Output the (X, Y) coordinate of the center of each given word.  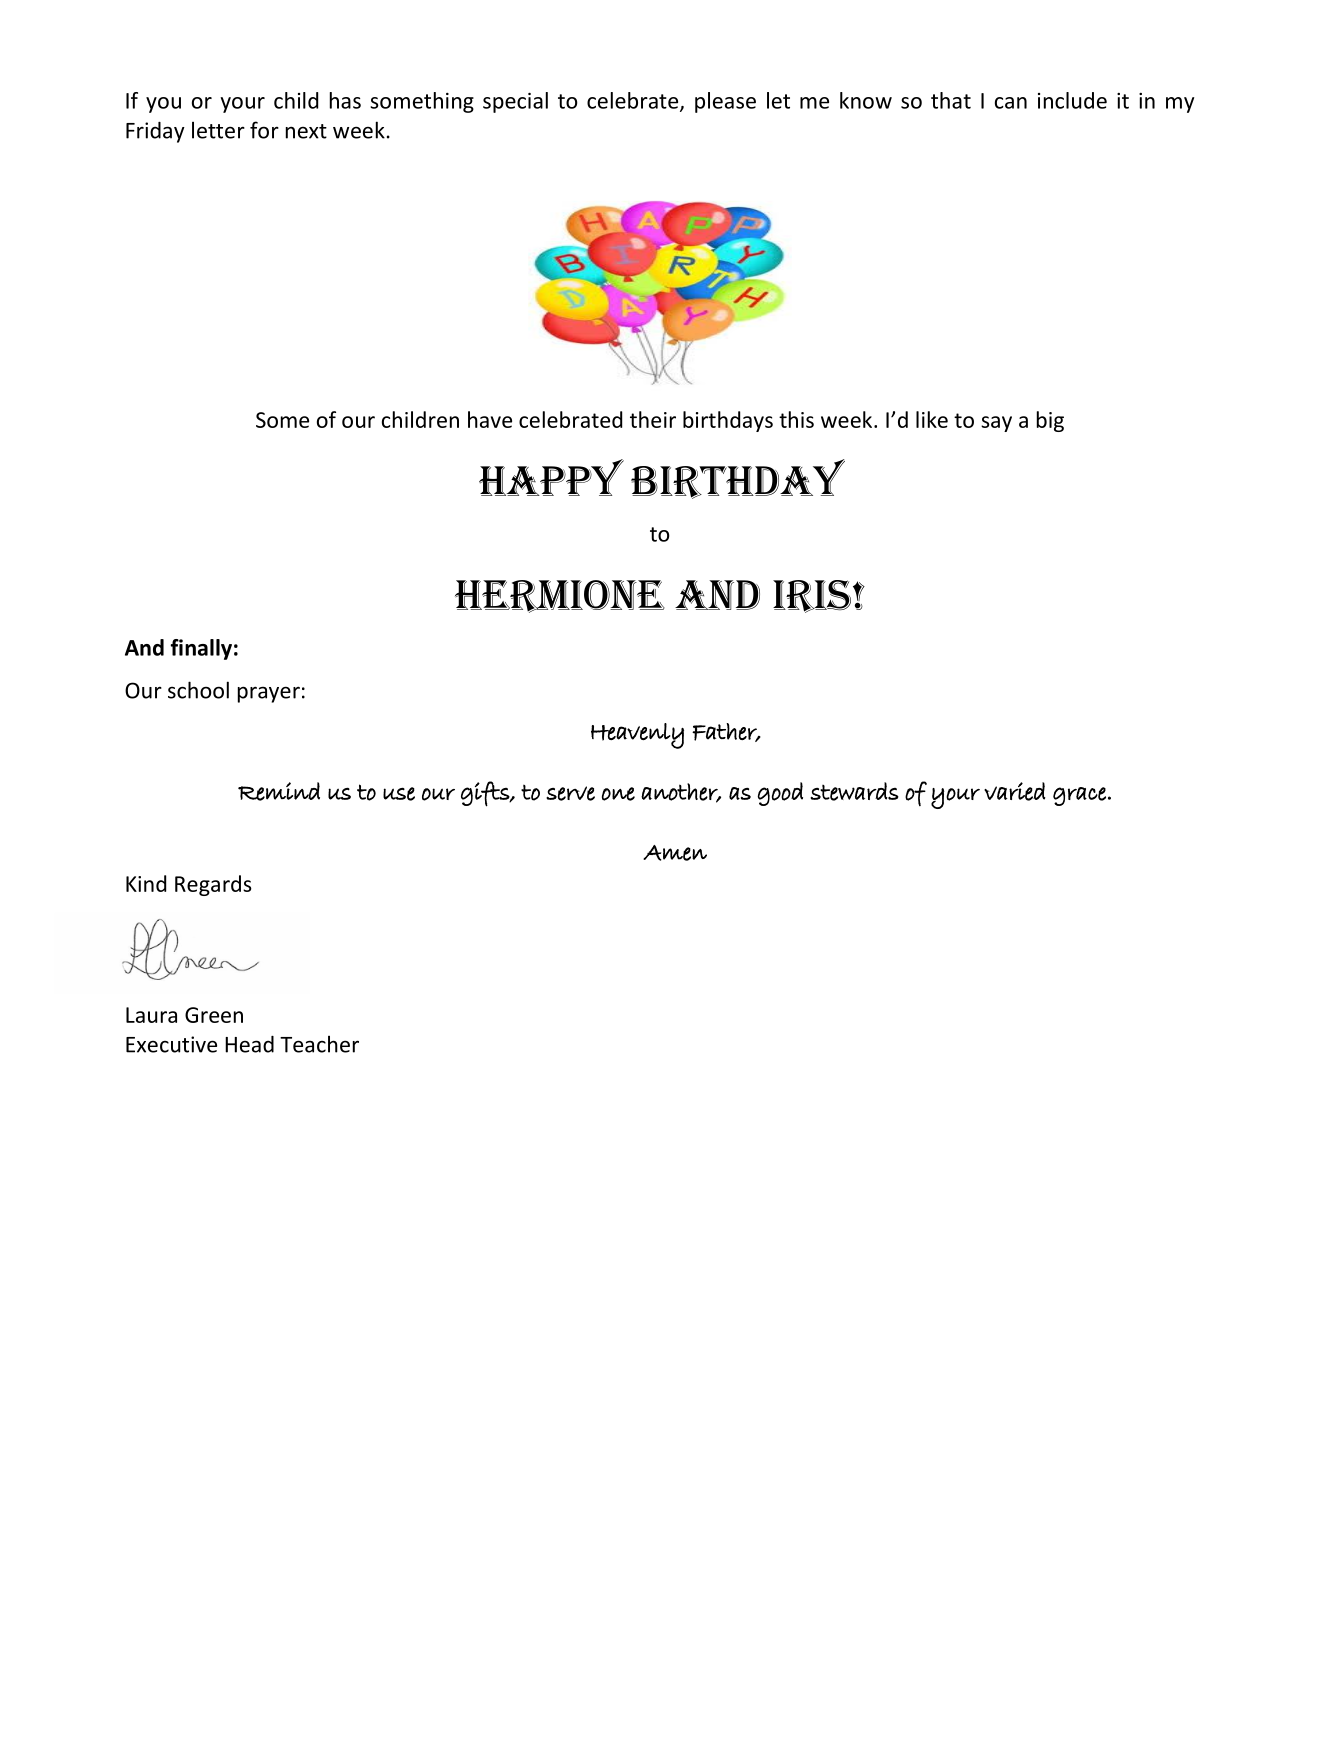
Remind (279, 791)
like (932, 419)
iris (813, 596)
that (951, 100)
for (264, 130)
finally (201, 649)
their (653, 419)
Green (214, 1015)
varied (1015, 791)
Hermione (560, 596)
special (515, 102)
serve (570, 793)
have (490, 419)
